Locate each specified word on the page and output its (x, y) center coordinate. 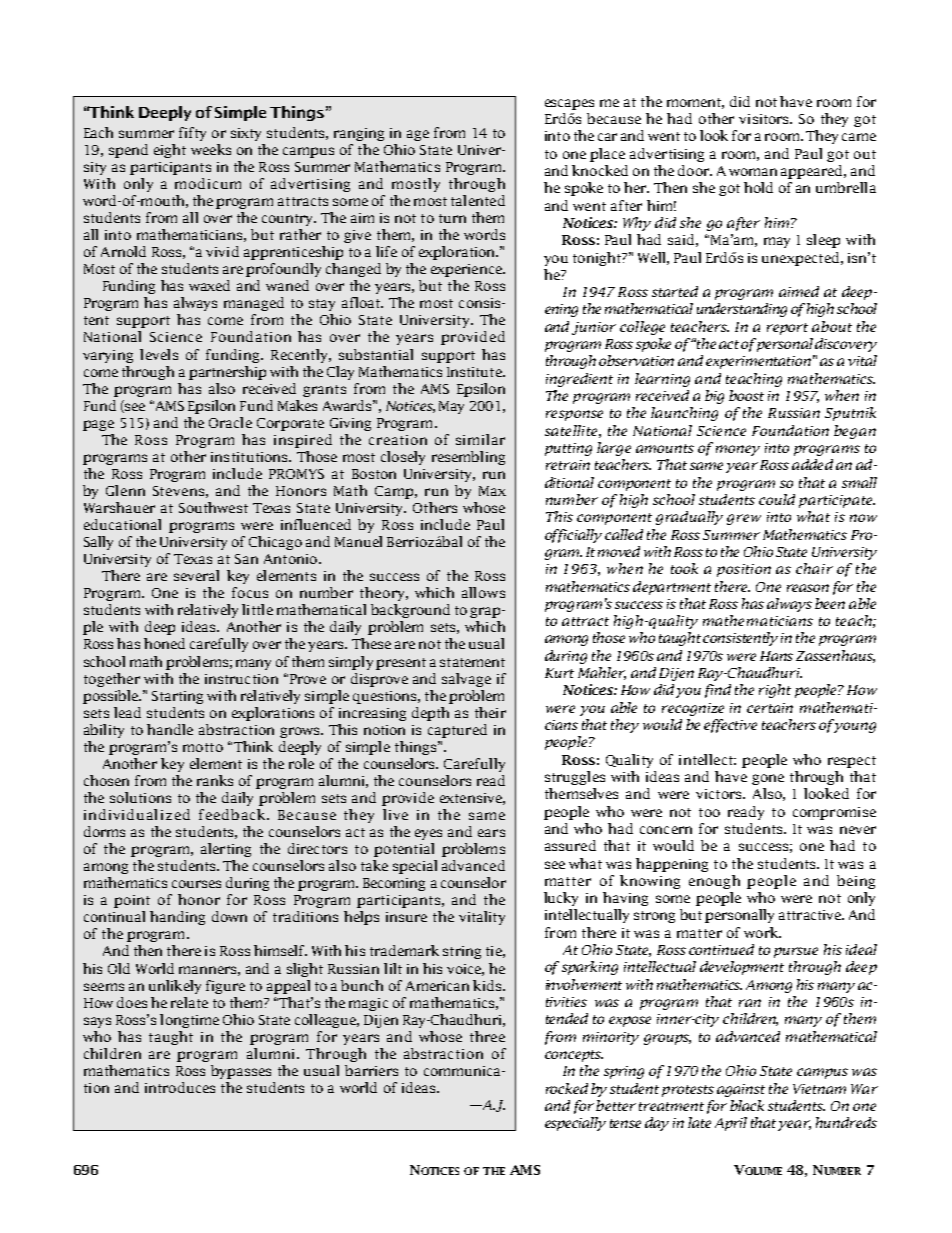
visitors (765, 119)
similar (480, 439)
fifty (192, 134)
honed (164, 643)
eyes (428, 834)
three (487, 1036)
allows (483, 592)
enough (714, 882)
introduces (180, 1087)
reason (808, 588)
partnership (227, 373)
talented (478, 200)
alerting (226, 850)
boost (746, 395)
